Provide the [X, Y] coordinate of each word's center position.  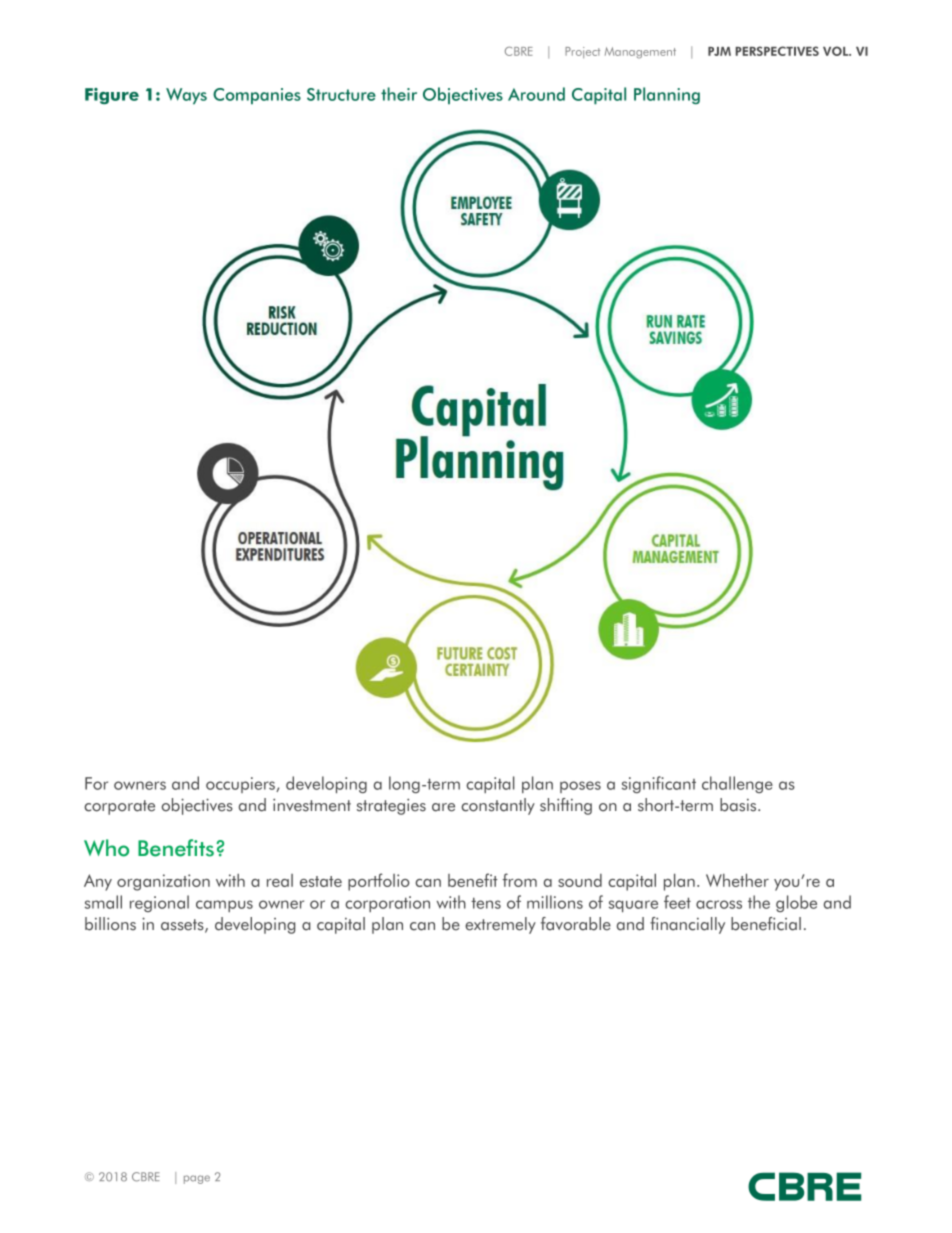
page [197, 1179]
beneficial [766, 924]
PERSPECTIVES [777, 51]
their [399, 94]
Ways [186, 96]
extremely [500, 925]
